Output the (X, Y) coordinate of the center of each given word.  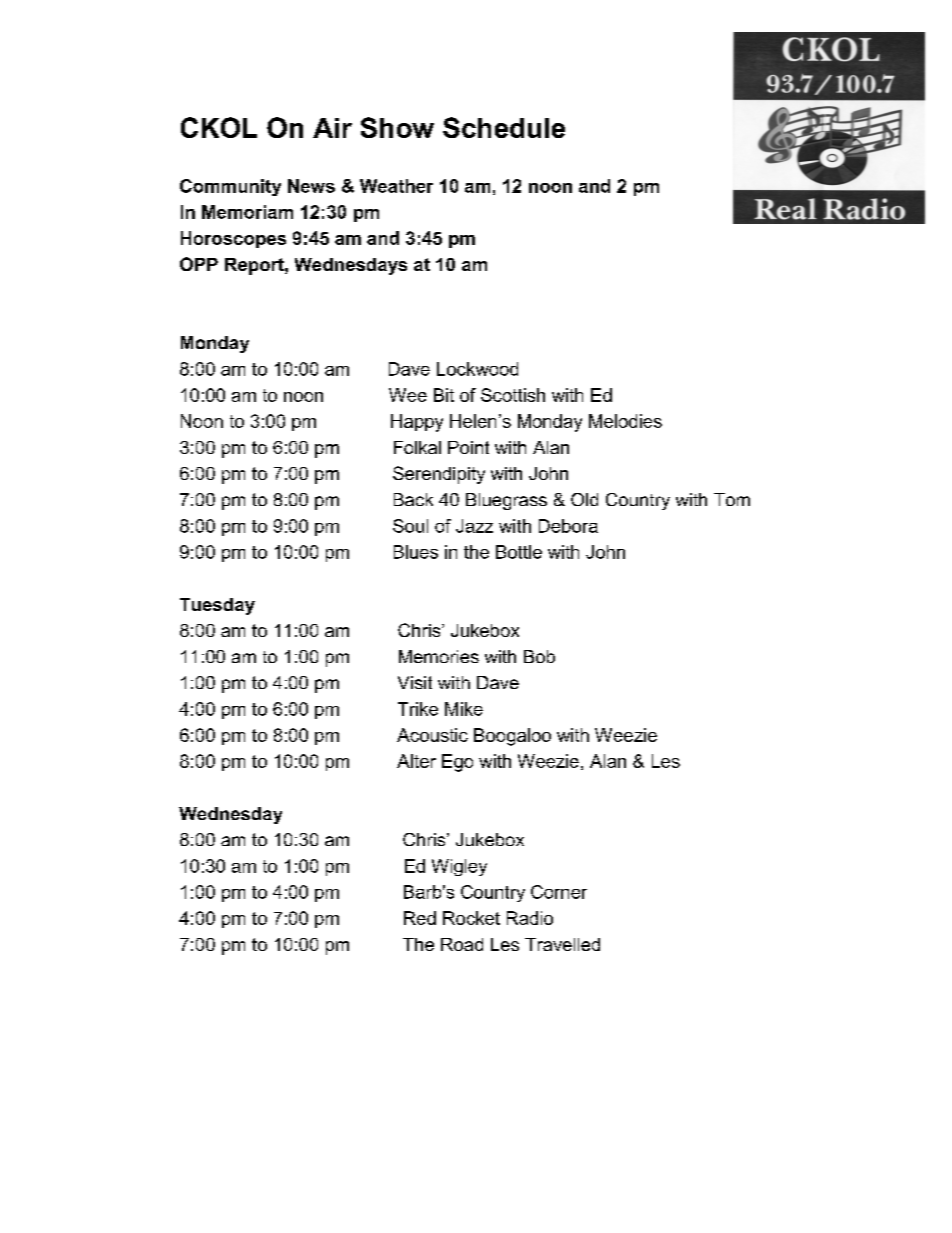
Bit (444, 395)
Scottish (513, 395)
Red (420, 918)
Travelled (562, 944)
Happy (417, 423)
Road (462, 944)
